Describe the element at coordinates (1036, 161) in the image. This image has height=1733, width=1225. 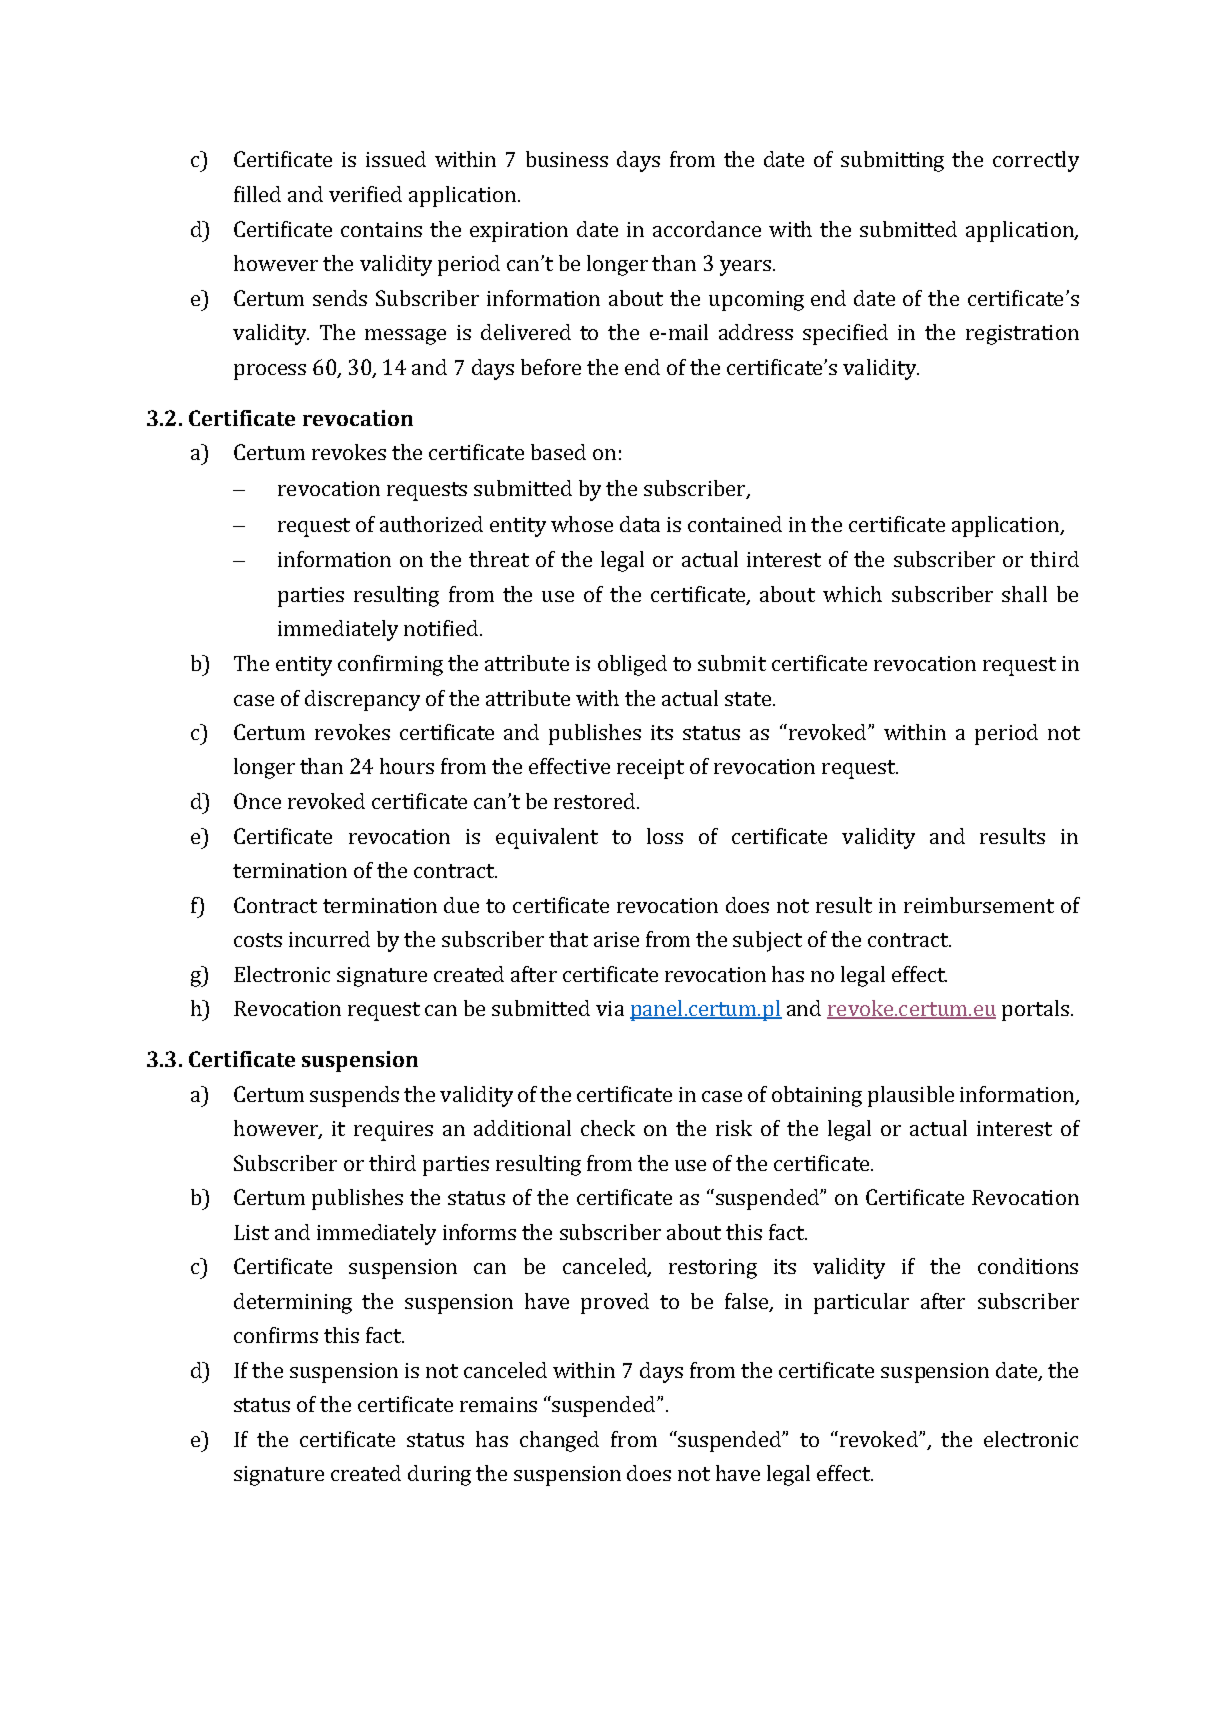
I see `correctly` at that location.
